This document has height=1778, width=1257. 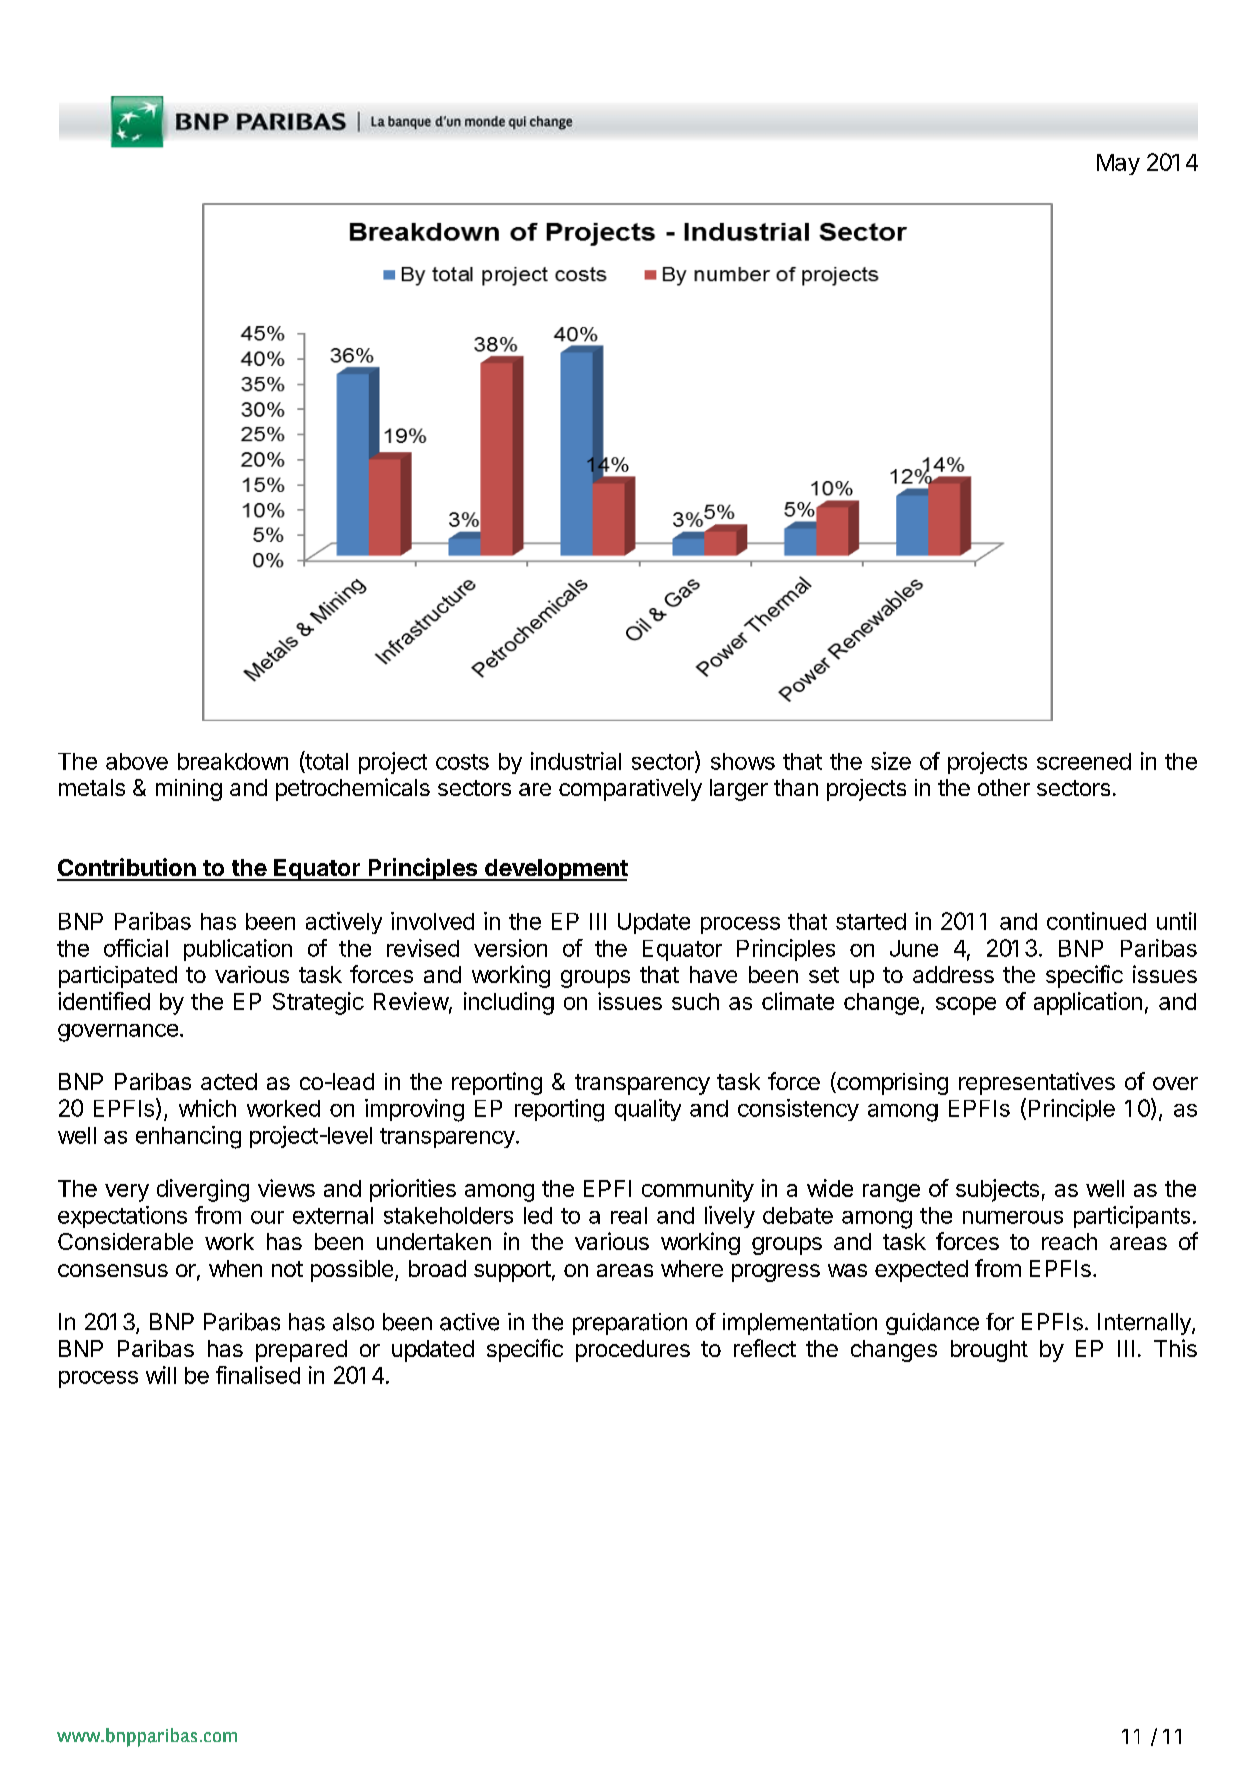 I want to click on finalised, so click(x=258, y=1375).
